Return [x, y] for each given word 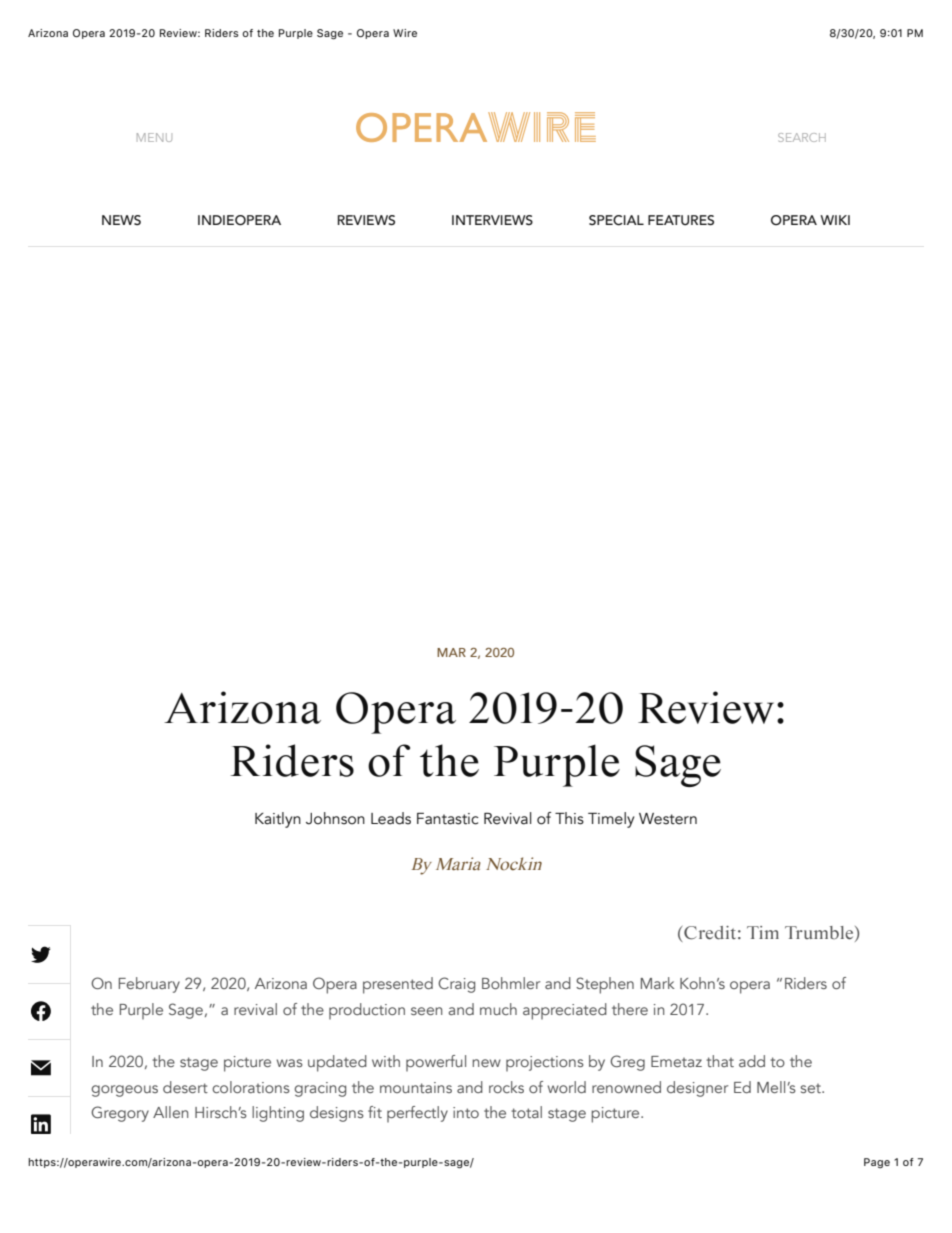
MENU [154, 137]
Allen [170, 1112]
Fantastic [448, 819]
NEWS [121, 220]
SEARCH [802, 137]
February [149, 985]
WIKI [835, 220]
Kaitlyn [278, 820]
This [569, 818]
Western [668, 819]
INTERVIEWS [492, 220]
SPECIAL [616, 220]
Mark [658, 983]
